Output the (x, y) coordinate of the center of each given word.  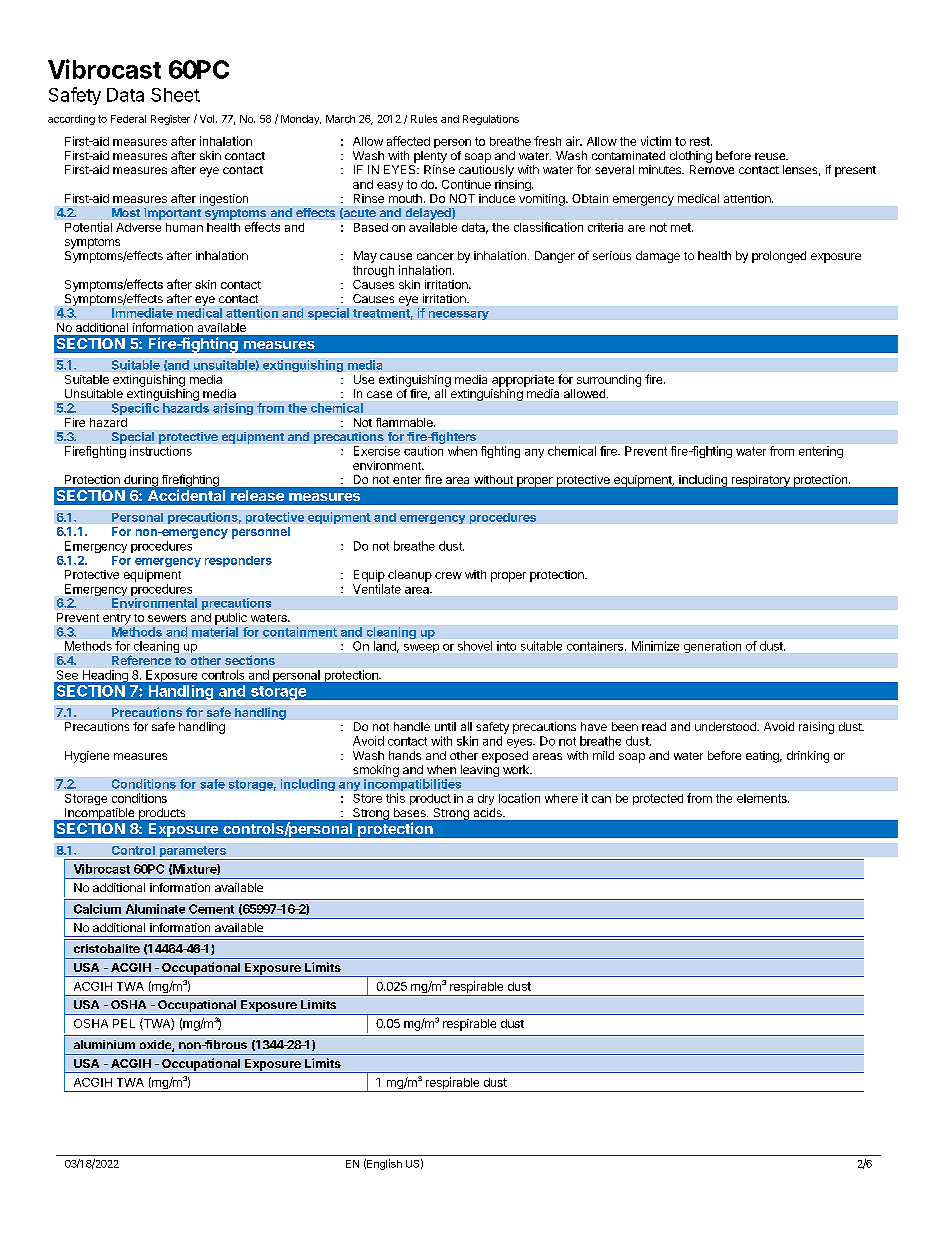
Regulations (491, 120)
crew (448, 575)
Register (170, 120)
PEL (124, 1023)
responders (238, 561)
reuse (771, 156)
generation (712, 647)
